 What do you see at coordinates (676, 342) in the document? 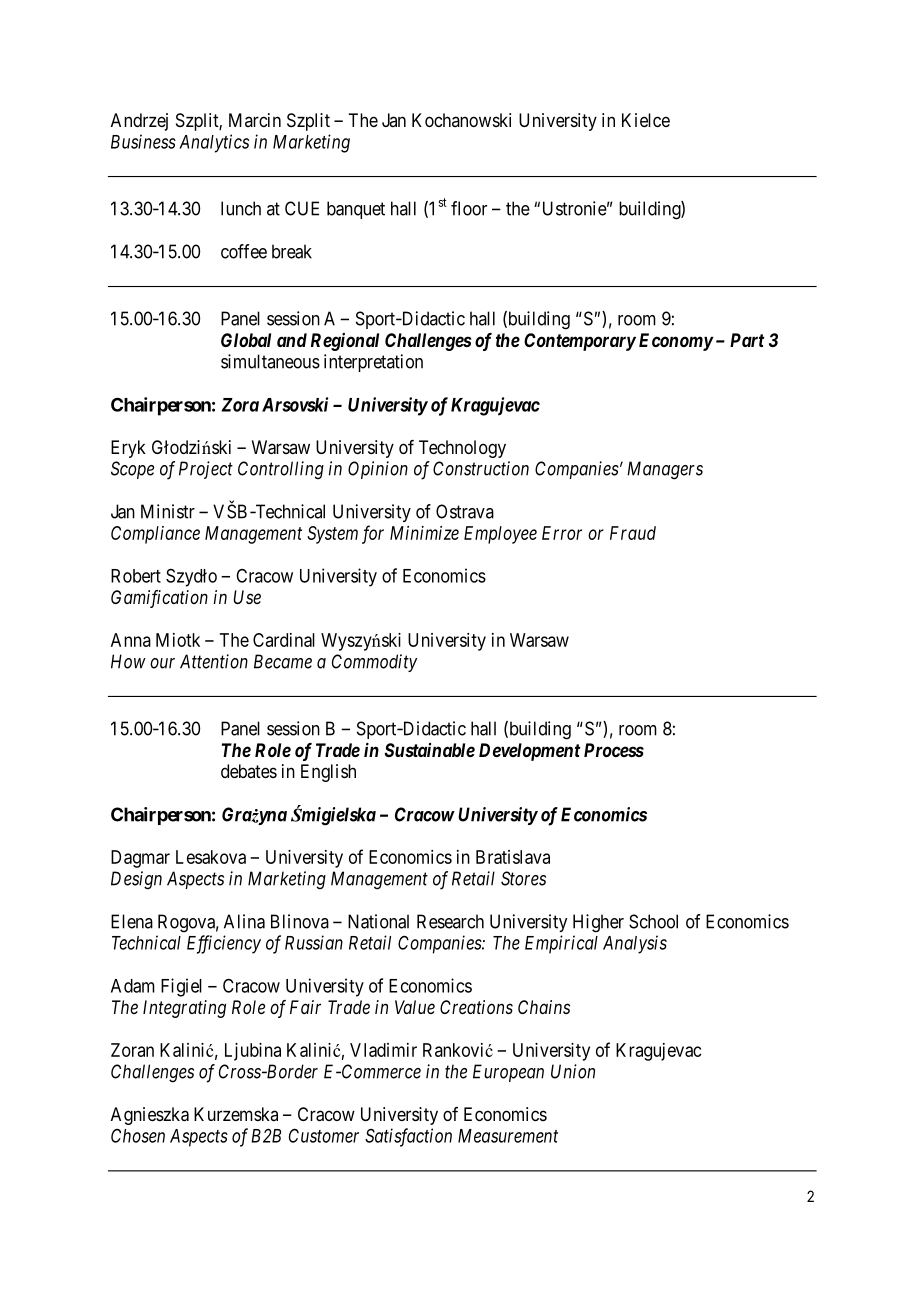
I see `Economy` at bounding box center [676, 342].
